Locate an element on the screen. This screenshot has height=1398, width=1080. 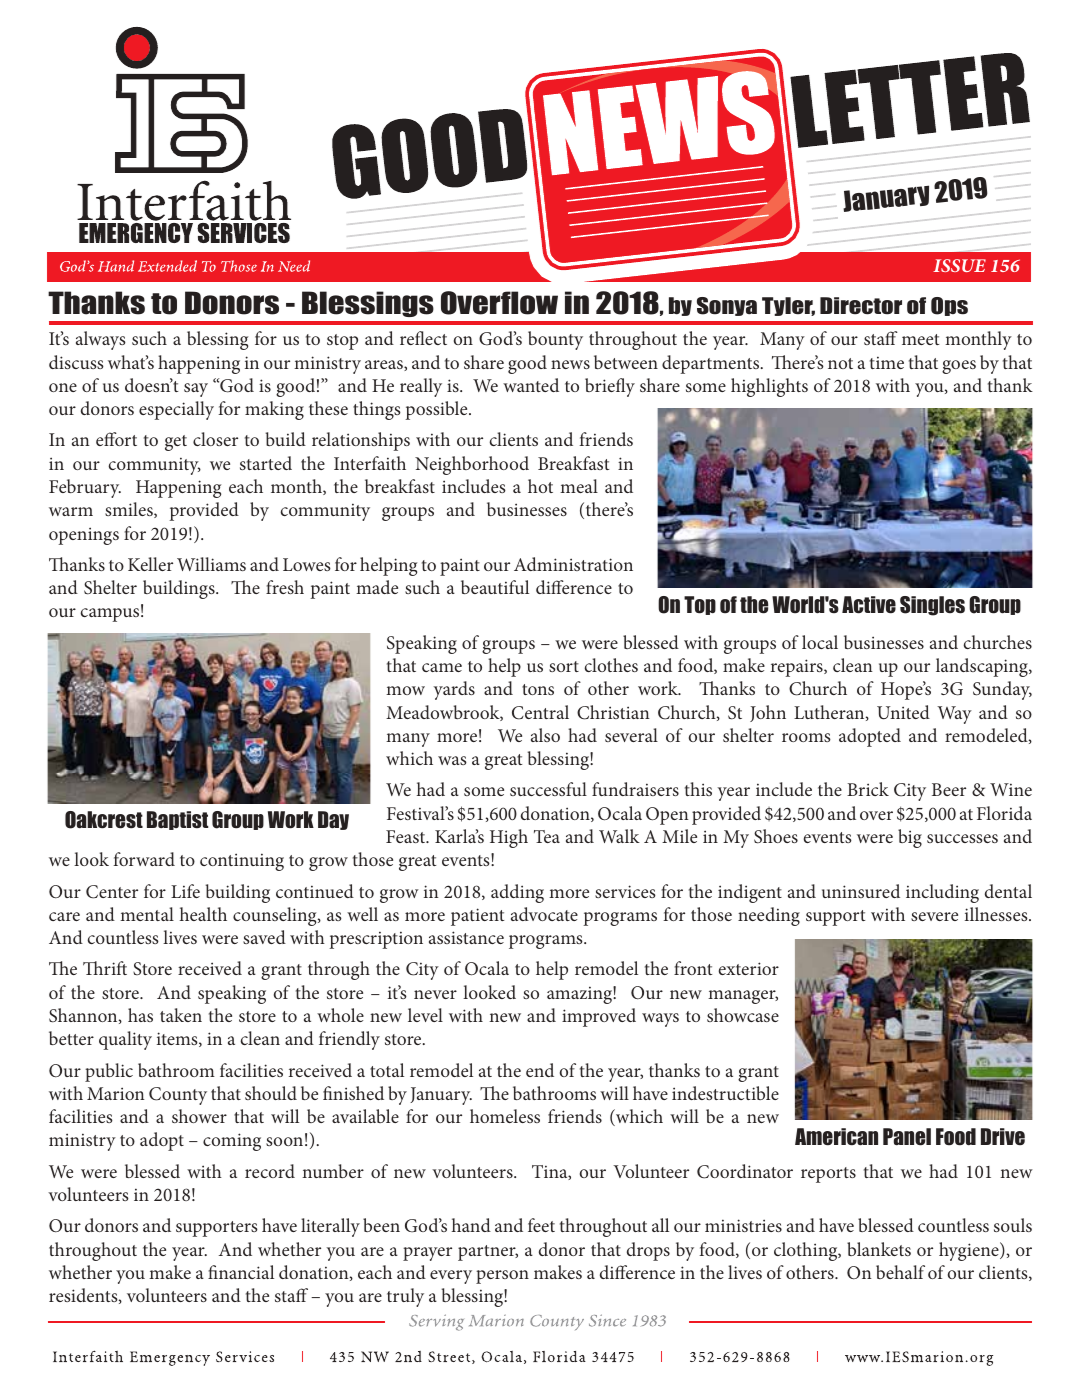
Brick is located at coordinates (868, 789).
